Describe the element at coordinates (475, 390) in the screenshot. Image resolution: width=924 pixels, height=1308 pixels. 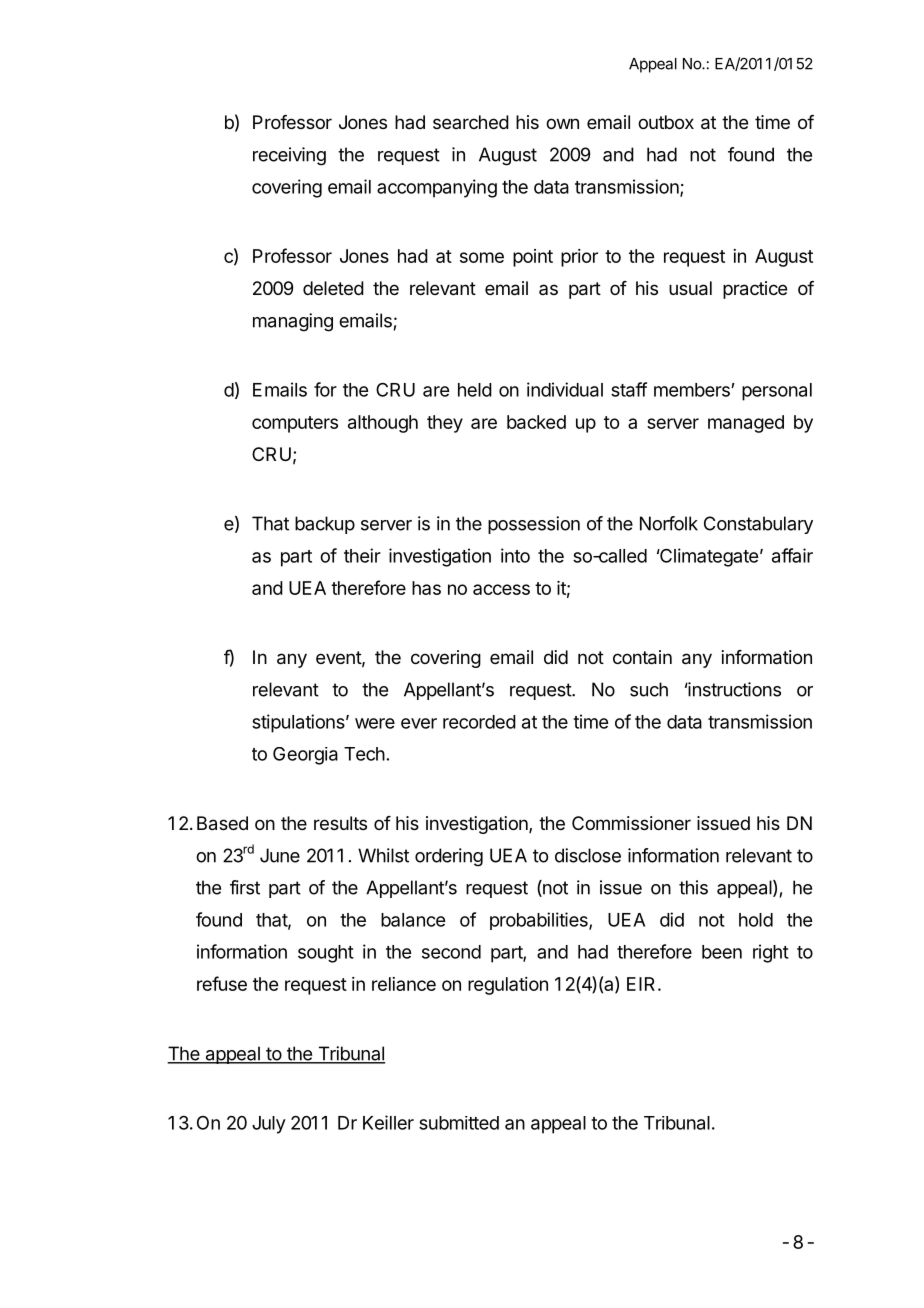
I see `held` at that location.
